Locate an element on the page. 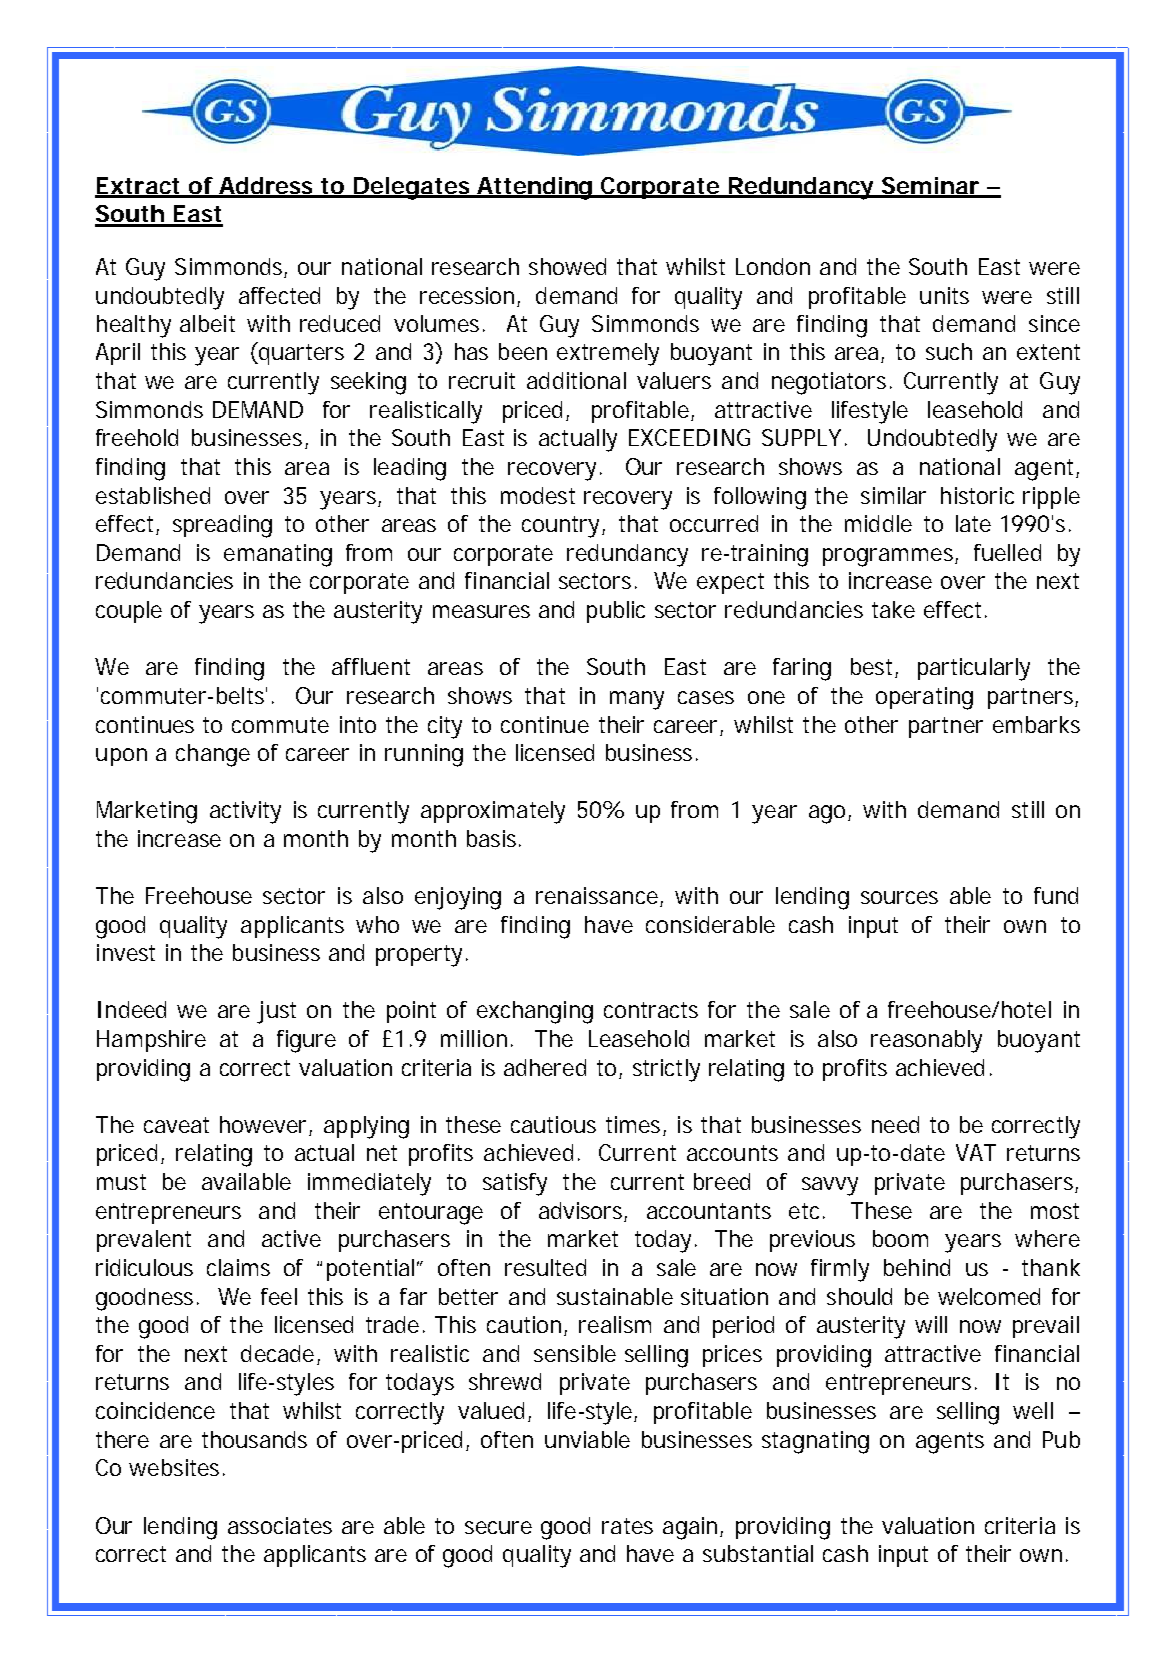 Image resolution: width=1175 pixels, height=1663 pixels. renaissance is located at coordinates (597, 895).
